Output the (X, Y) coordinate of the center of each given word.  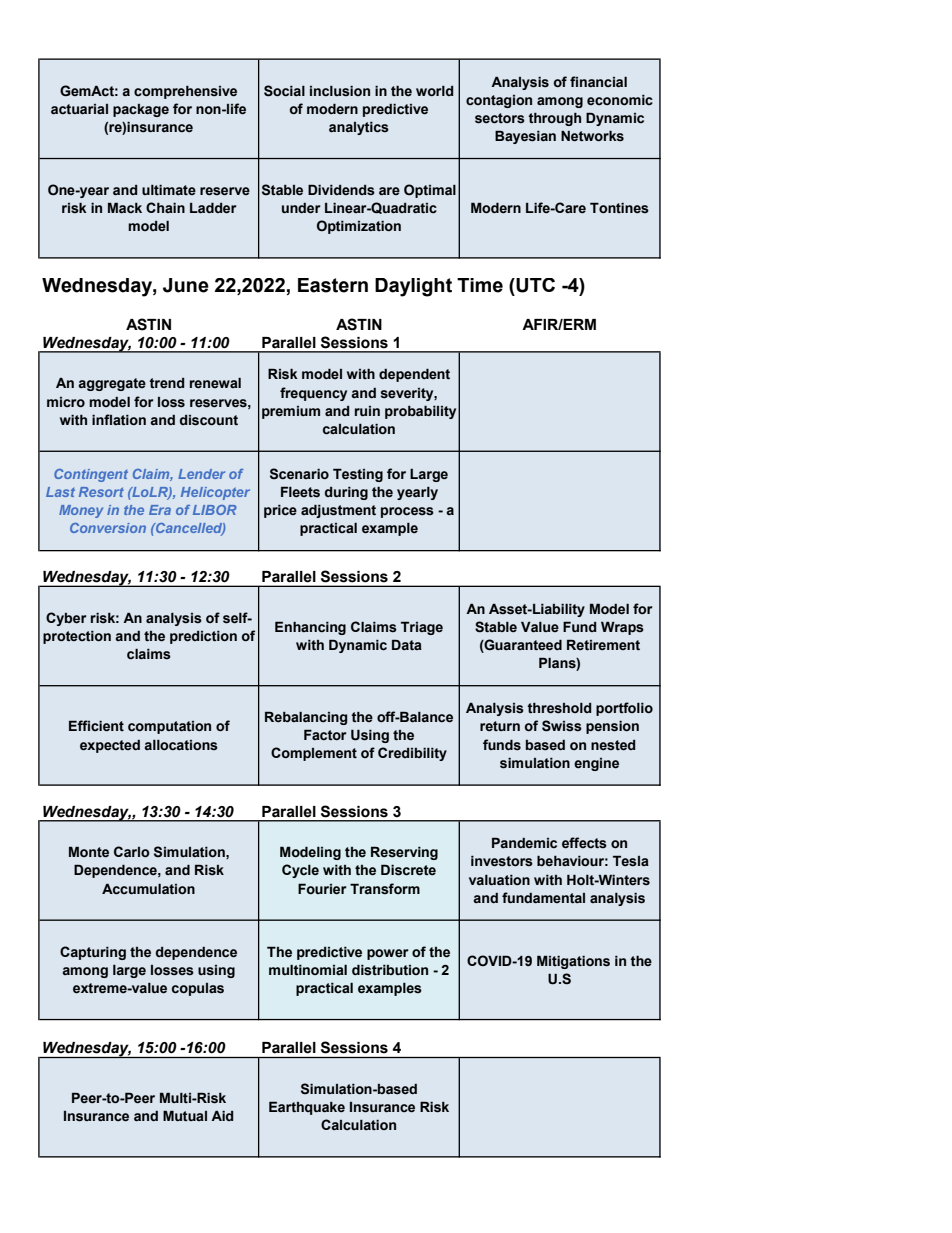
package (141, 110)
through (554, 119)
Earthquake (307, 1108)
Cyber (66, 619)
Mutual (185, 1115)
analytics (359, 128)
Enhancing (310, 628)
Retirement (603, 645)
